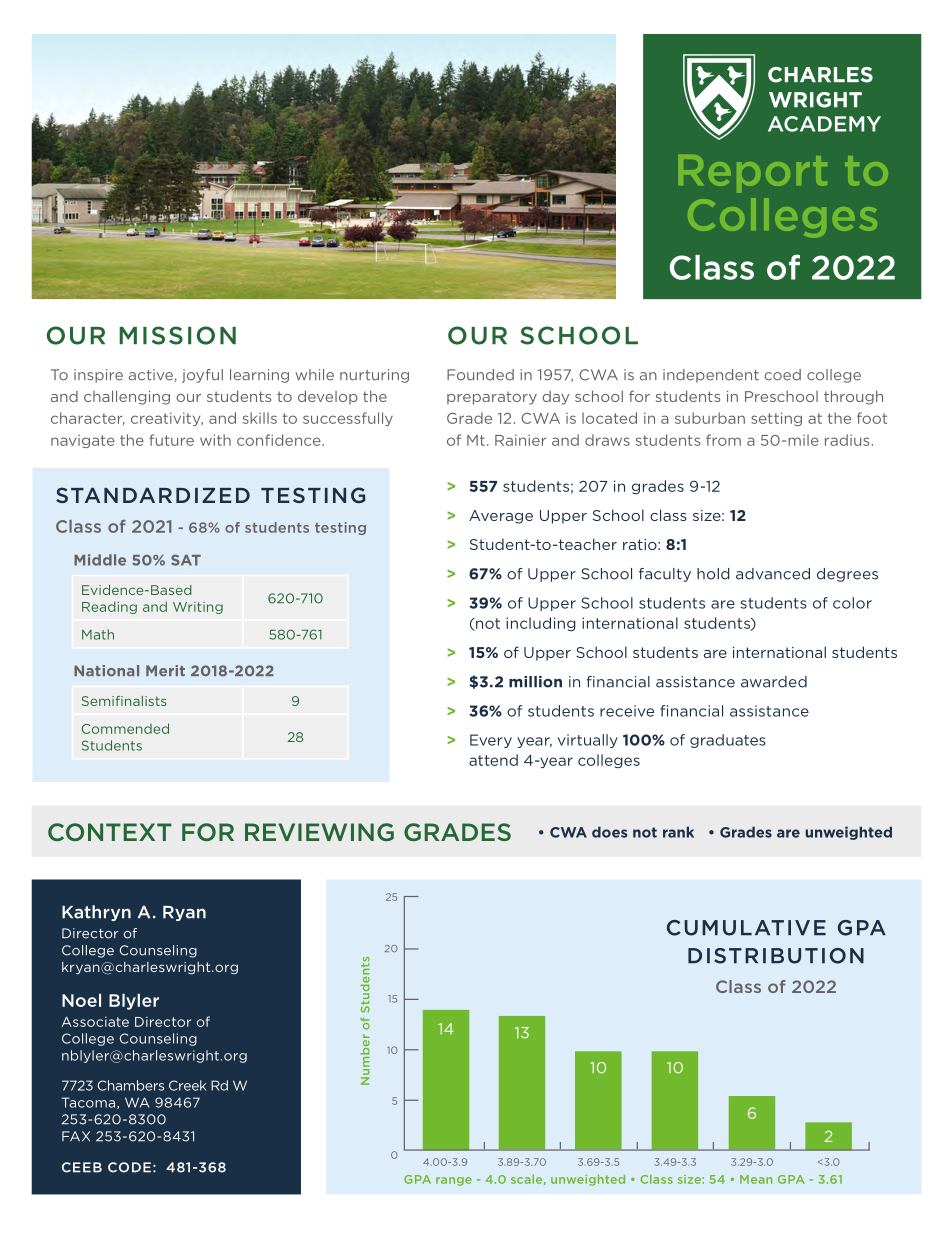  I want to click on Mean, so click(756, 1179).
